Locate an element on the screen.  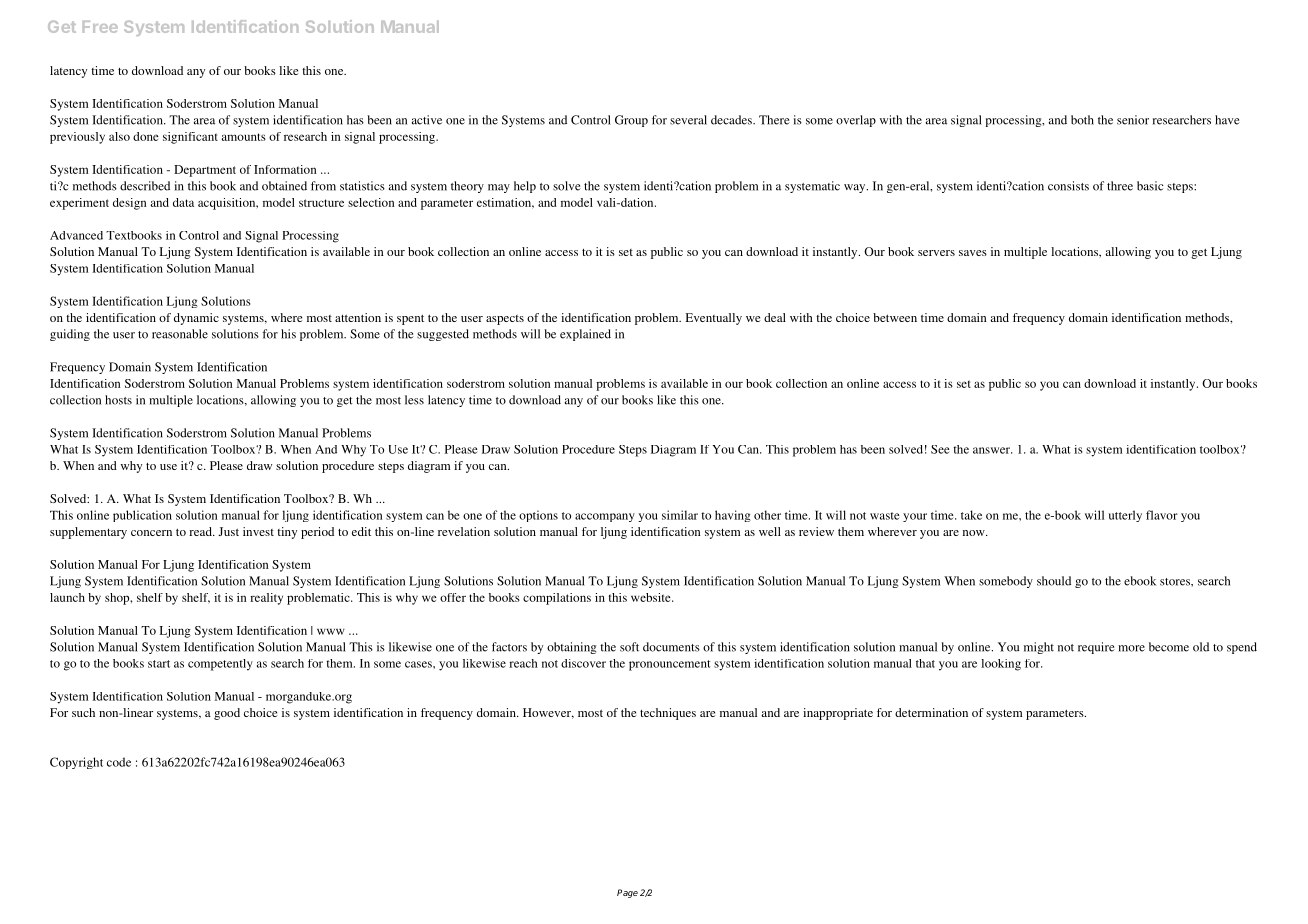
should is located at coordinates (1054, 581).
